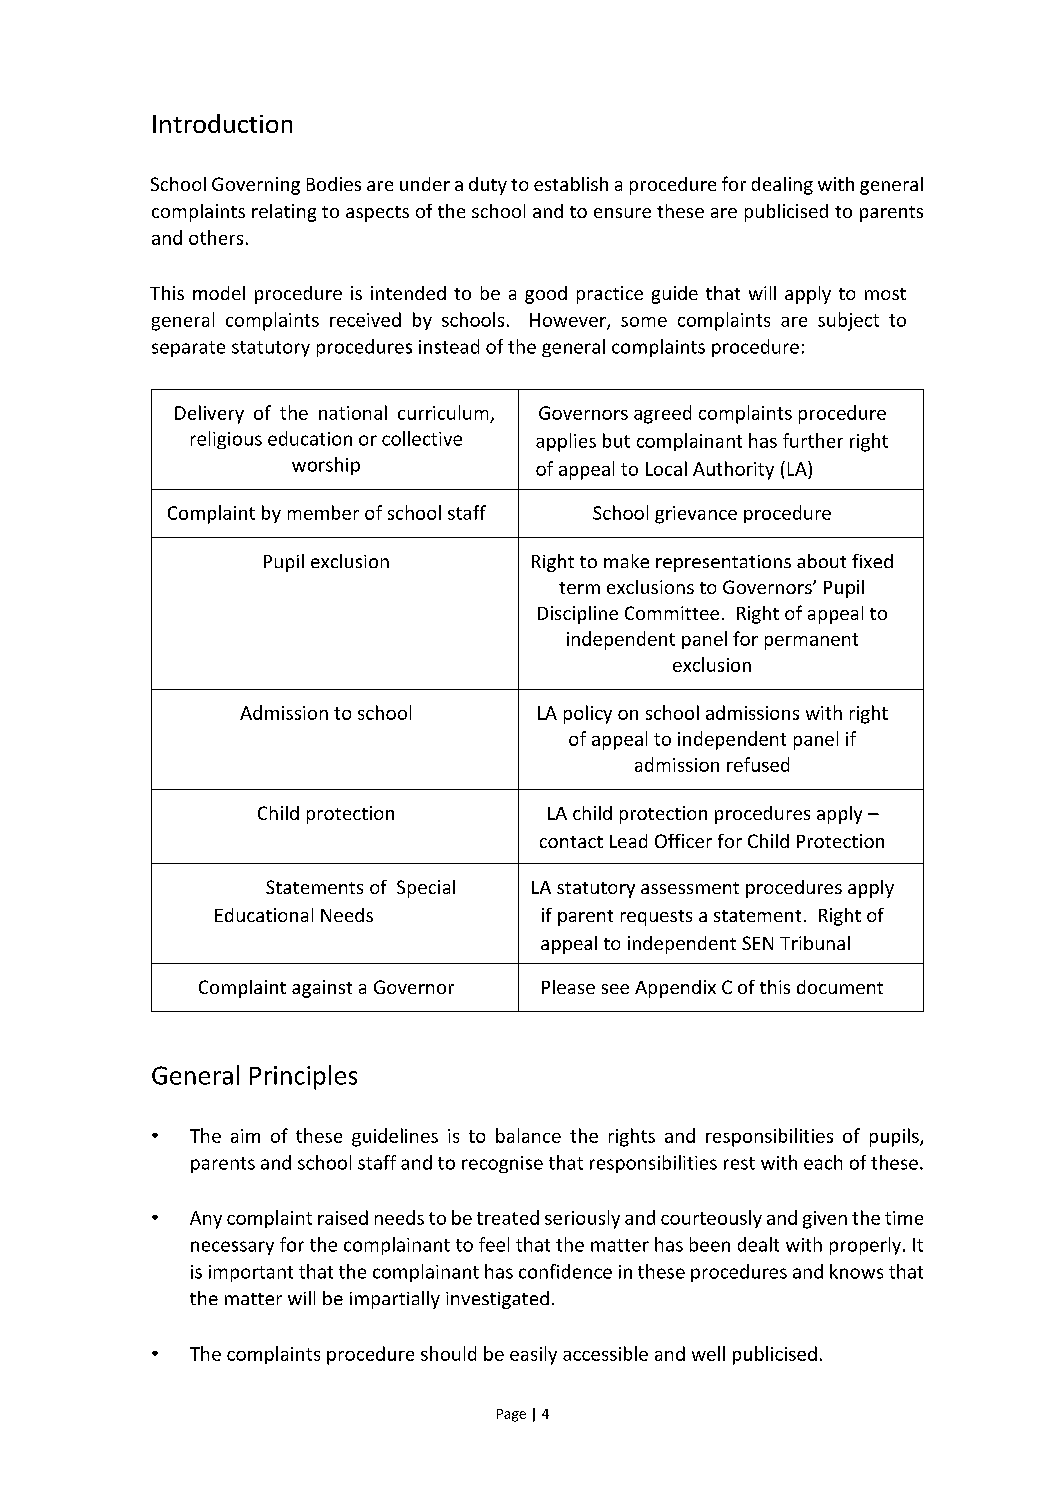  Describe the element at coordinates (426, 889) in the screenshot. I see `Special` at that location.
